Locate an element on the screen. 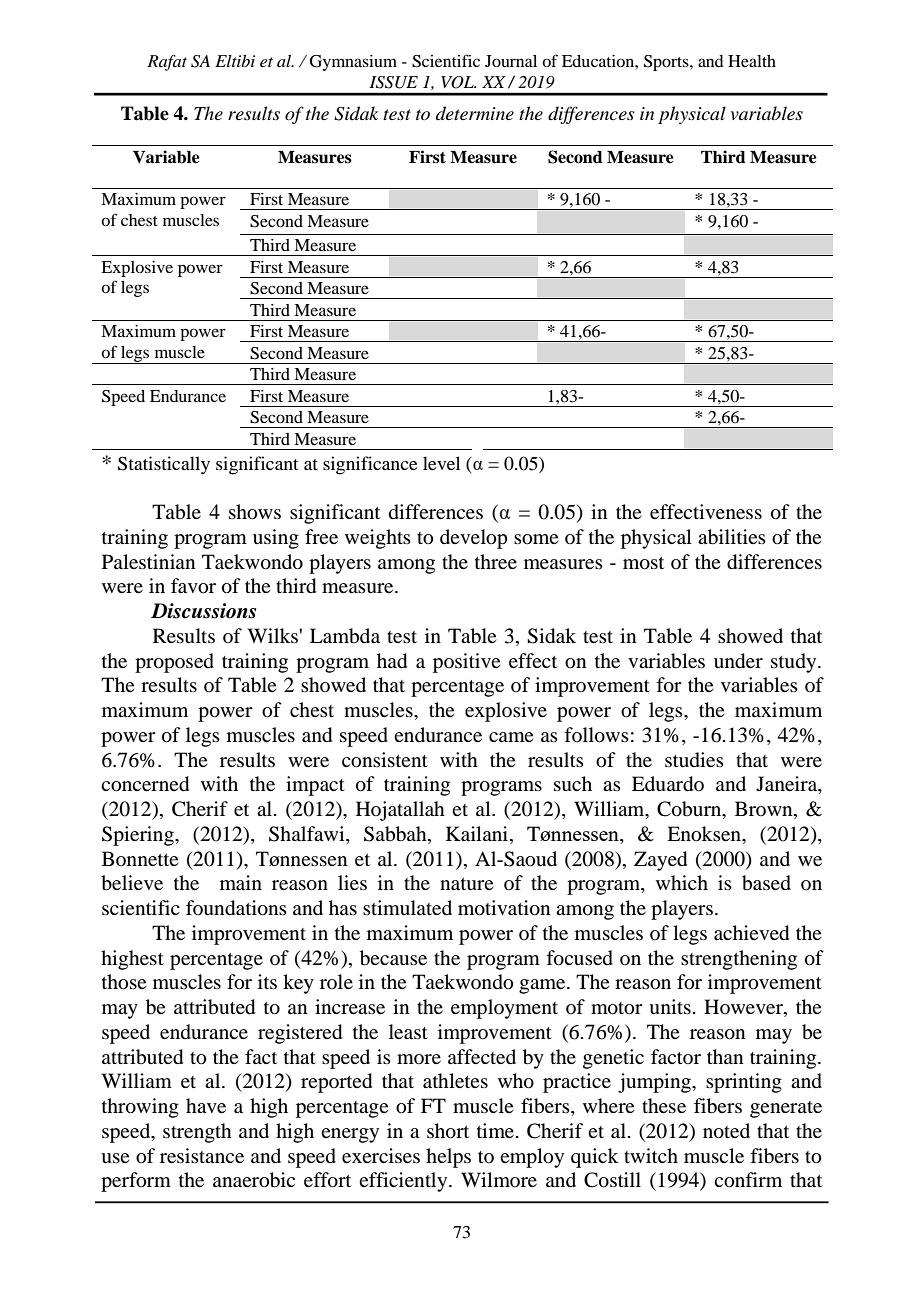 This screenshot has height=1307, width=924. VOL is located at coordinates (458, 82).
